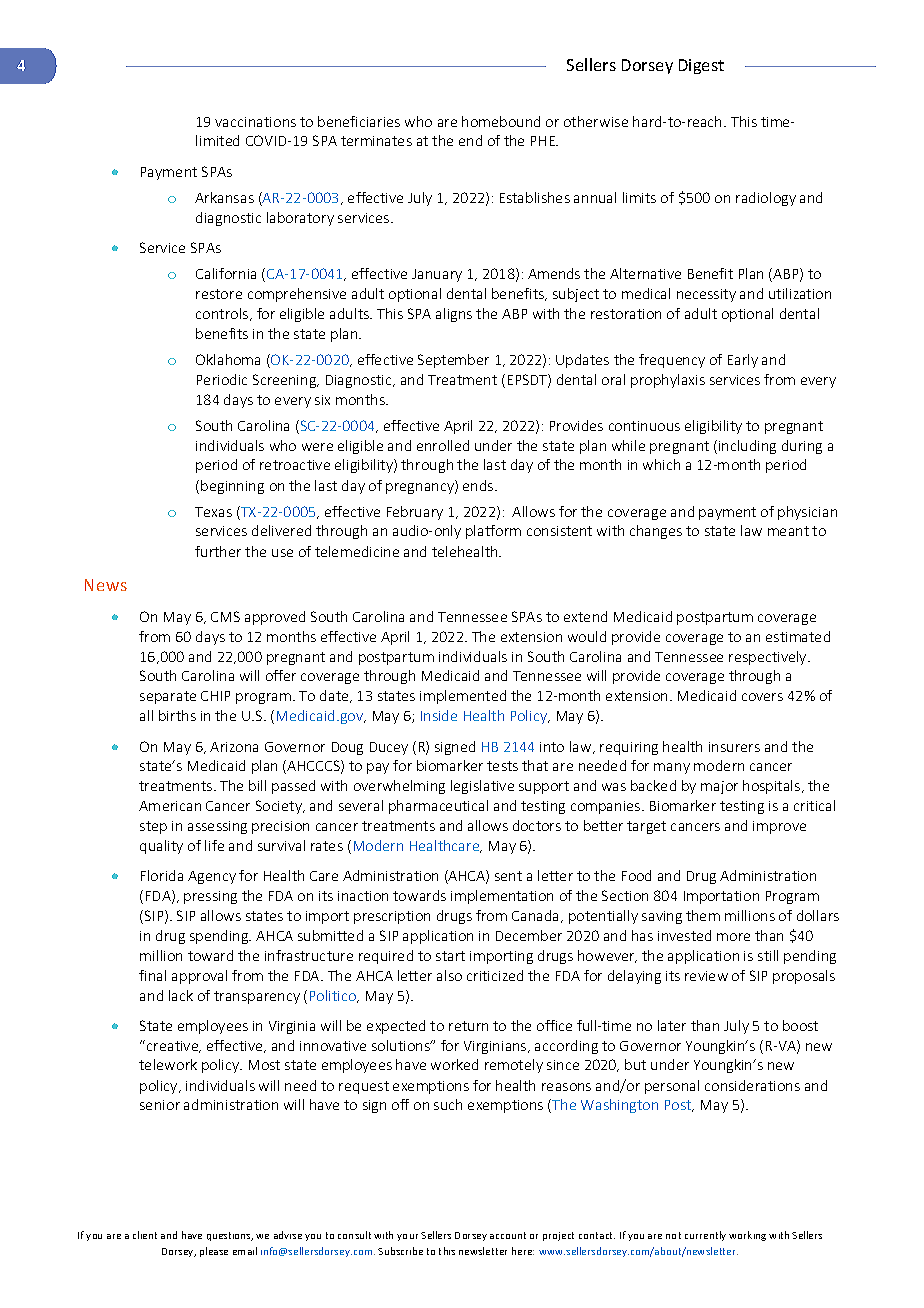 The height and width of the screenshot is (1308, 924). Describe the element at coordinates (215, 696) in the screenshot. I see `CHIP` at that location.
